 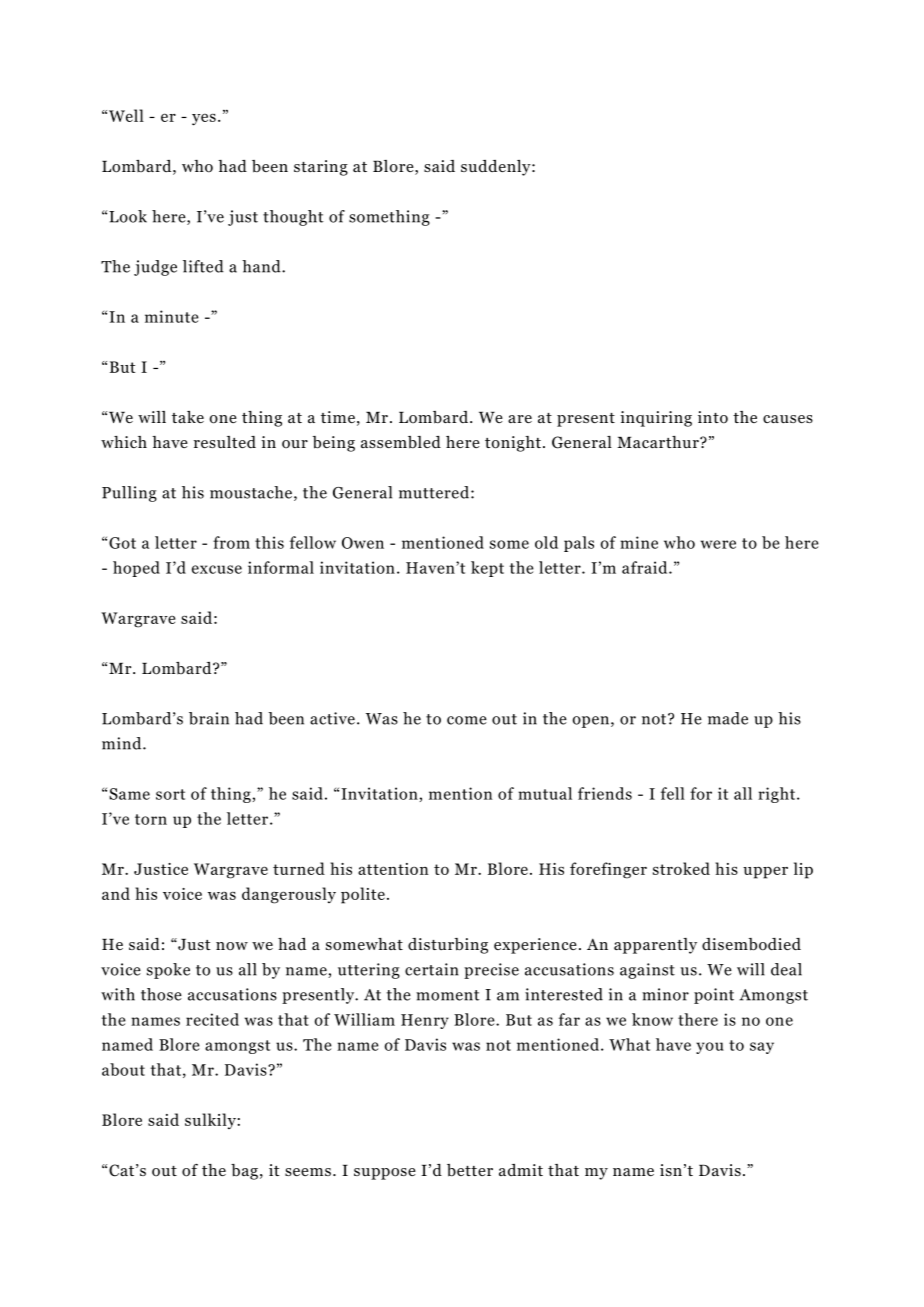 I want to click on disturbing, so click(x=448, y=946).
